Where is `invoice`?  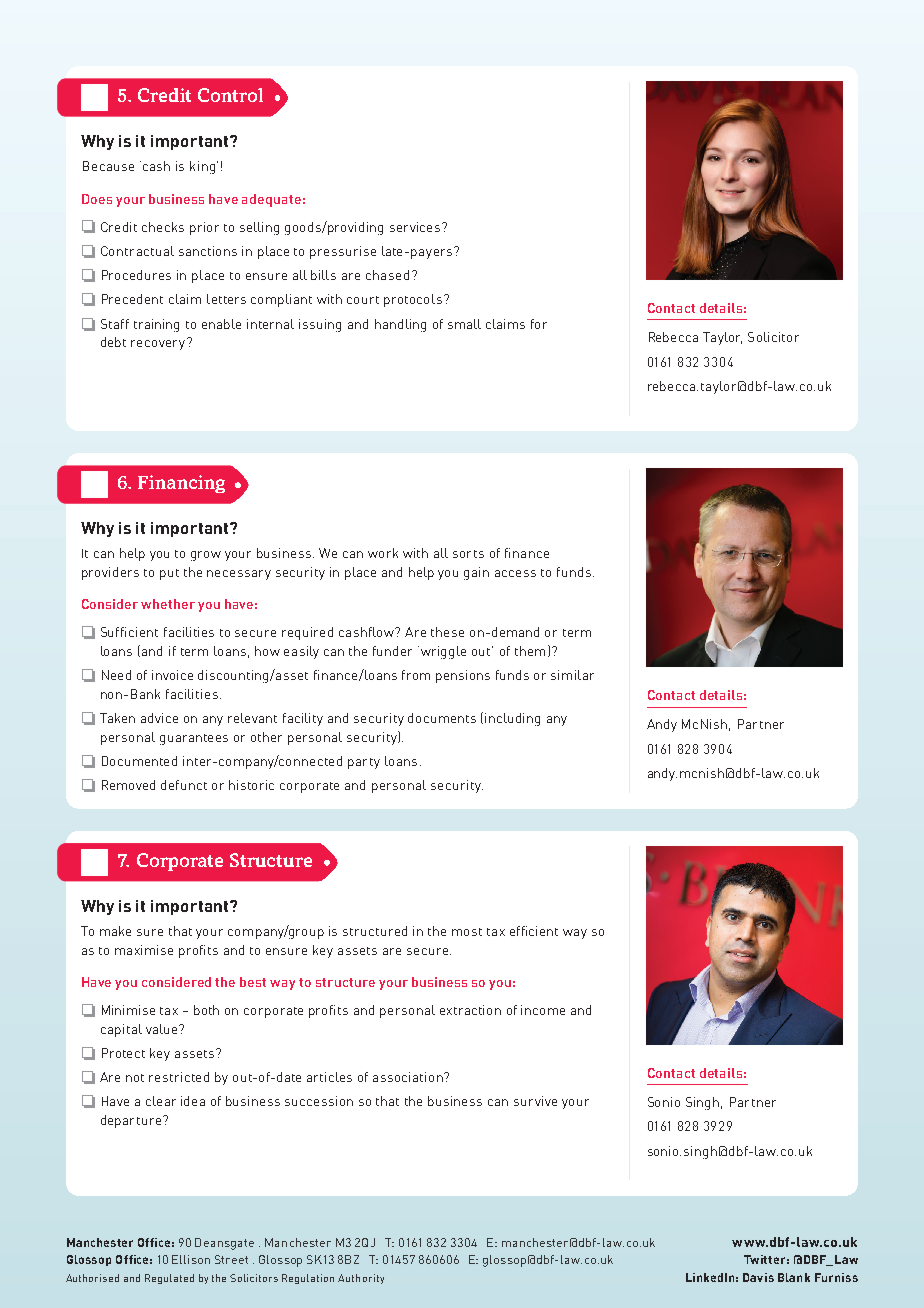 invoice is located at coordinates (172, 675).
